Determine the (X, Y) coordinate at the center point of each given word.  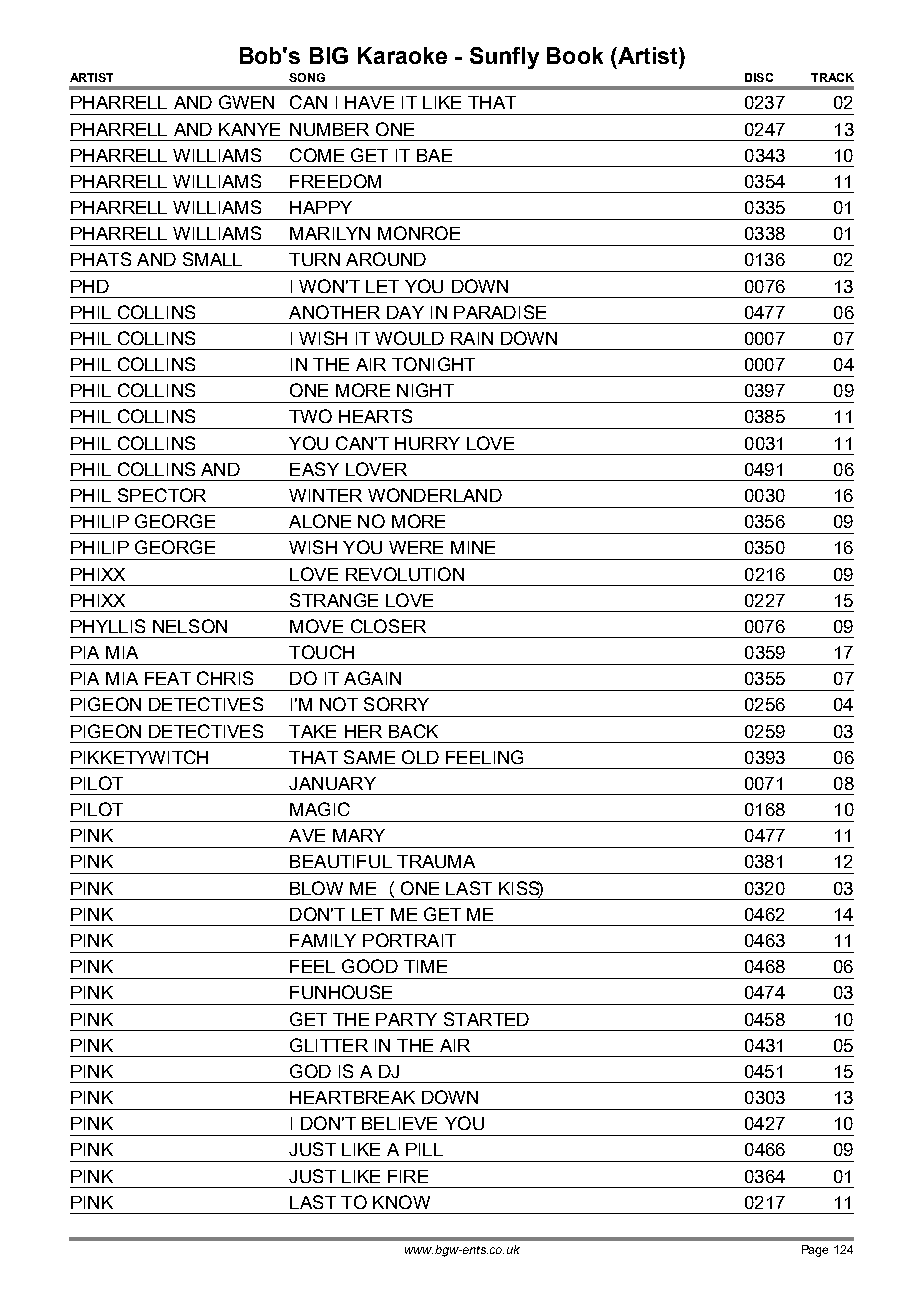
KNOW (401, 1202)
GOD (310, 1071)
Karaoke (402, 55)
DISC (759, 77)
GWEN (246, 102)
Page (815, 1251)
